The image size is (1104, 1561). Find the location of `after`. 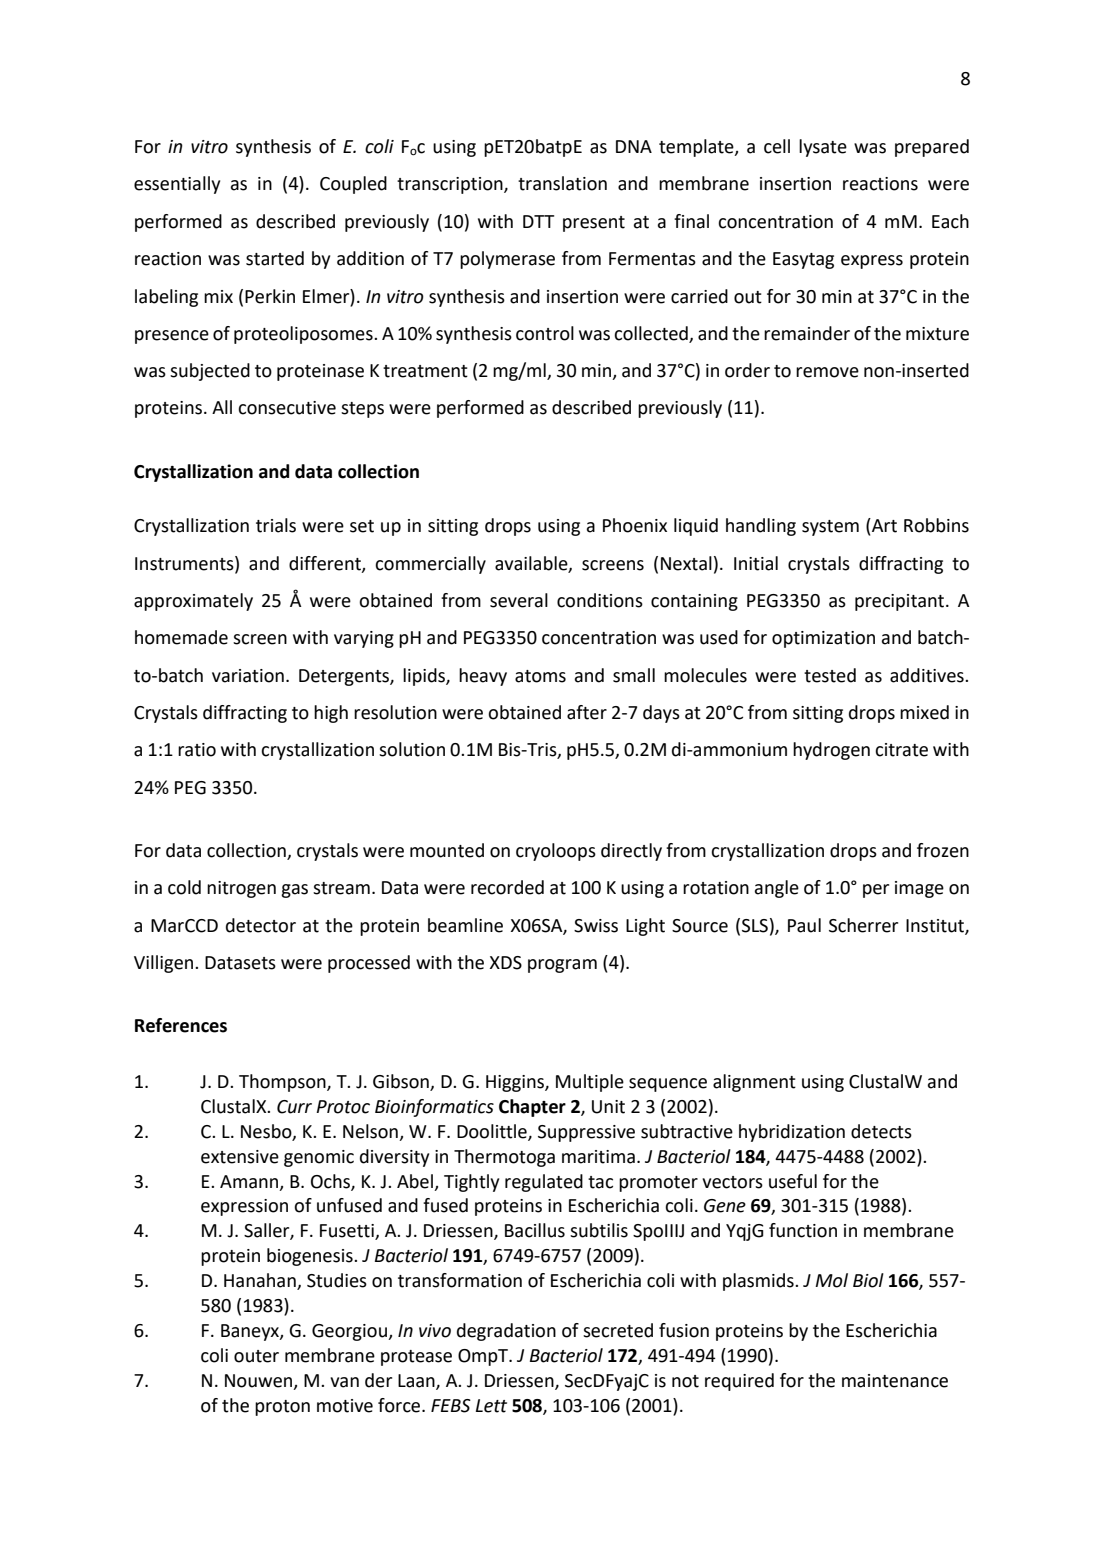

after is located at coordinates (587, 712).
